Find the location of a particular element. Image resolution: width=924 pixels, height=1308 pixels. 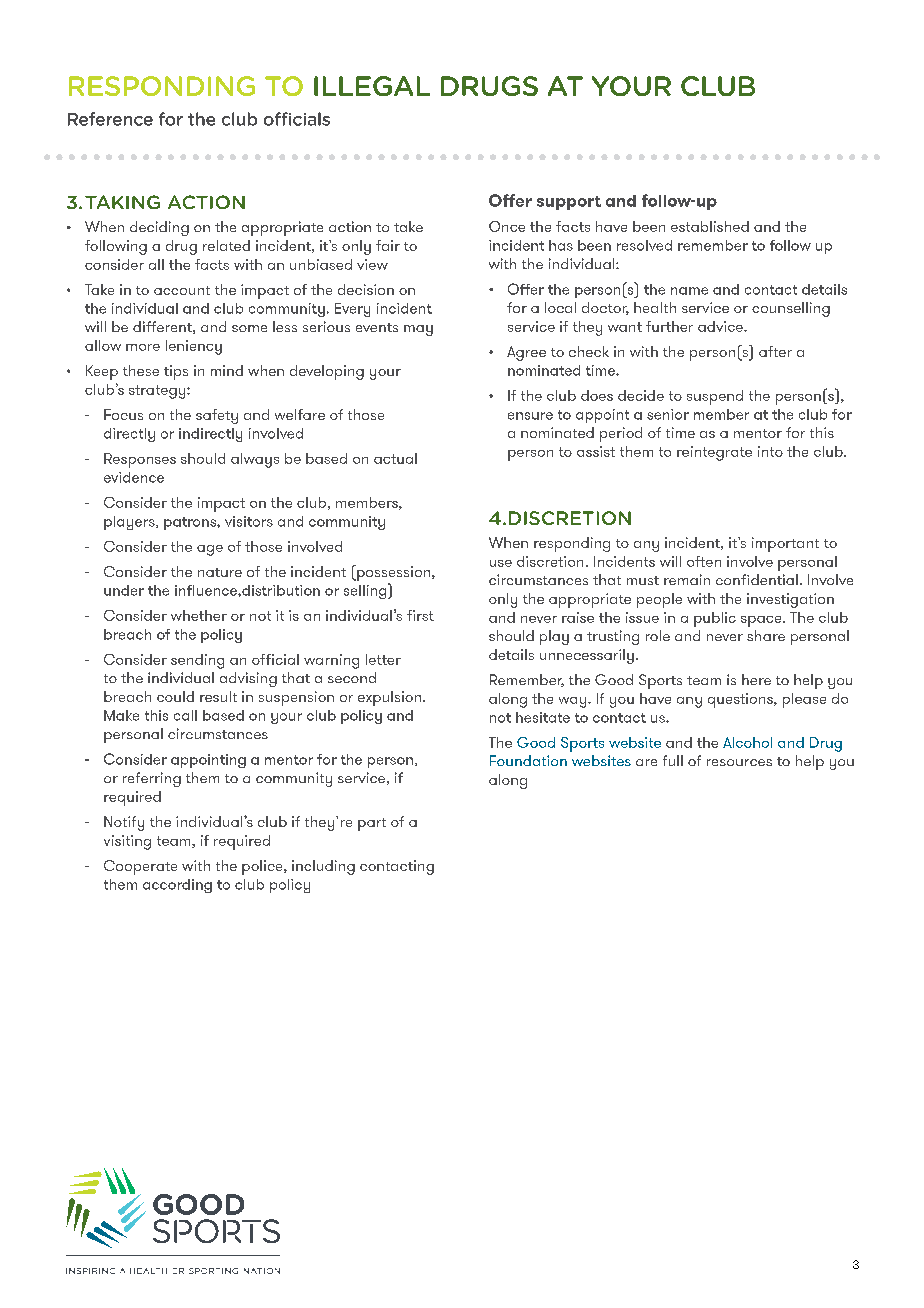

ILLEGAL is located at coordinates (372, 86).
